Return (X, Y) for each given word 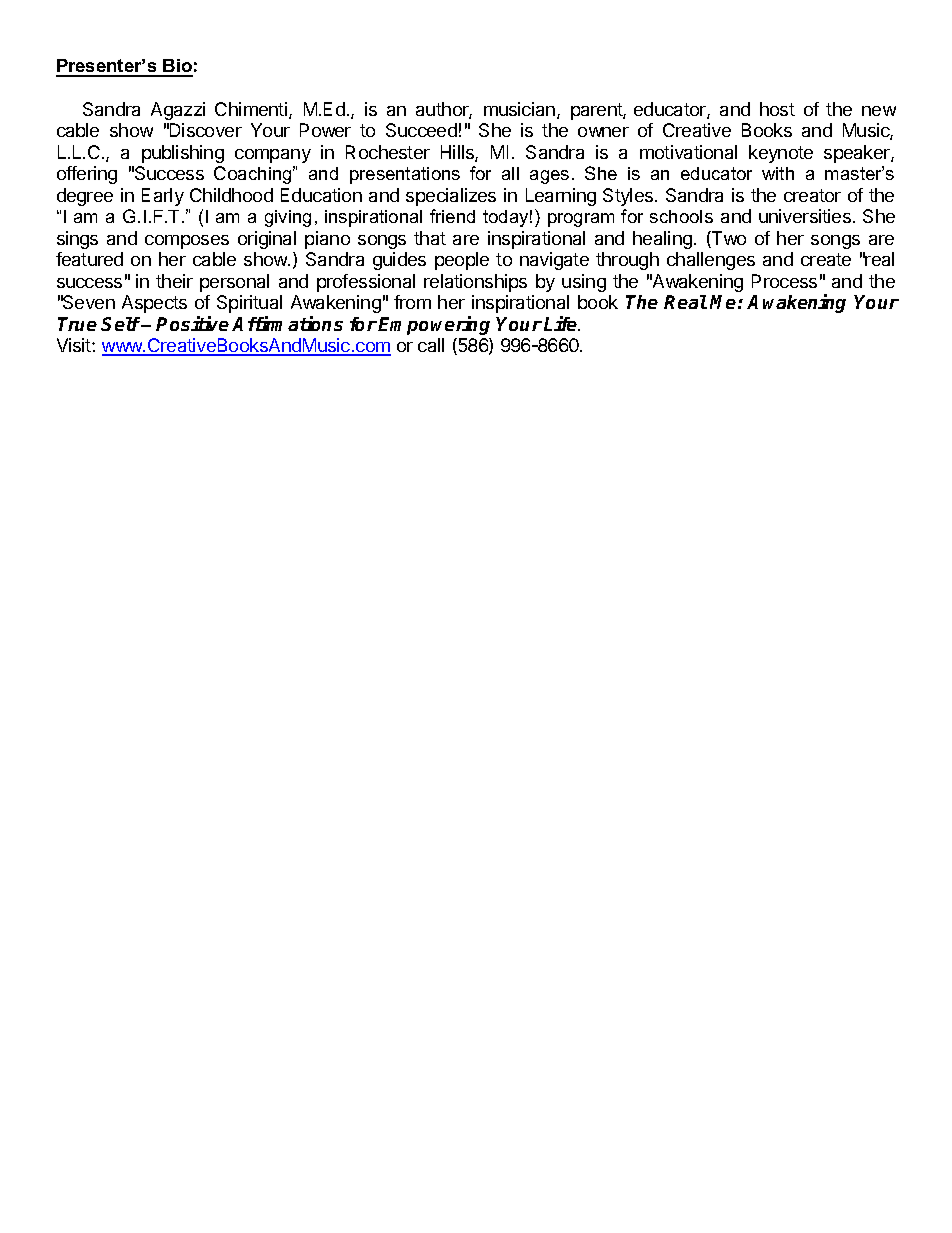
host (777, 109)
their (174, 281)
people (462, 261)
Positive (192, 323)
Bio (177, 67)
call (431, 345)
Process (784, 281)
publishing (183, 154)
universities (805, 216)
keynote (781, 154)
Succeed (421, 130)
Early (163, 197)
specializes (451, 197)
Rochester (388, 152)
